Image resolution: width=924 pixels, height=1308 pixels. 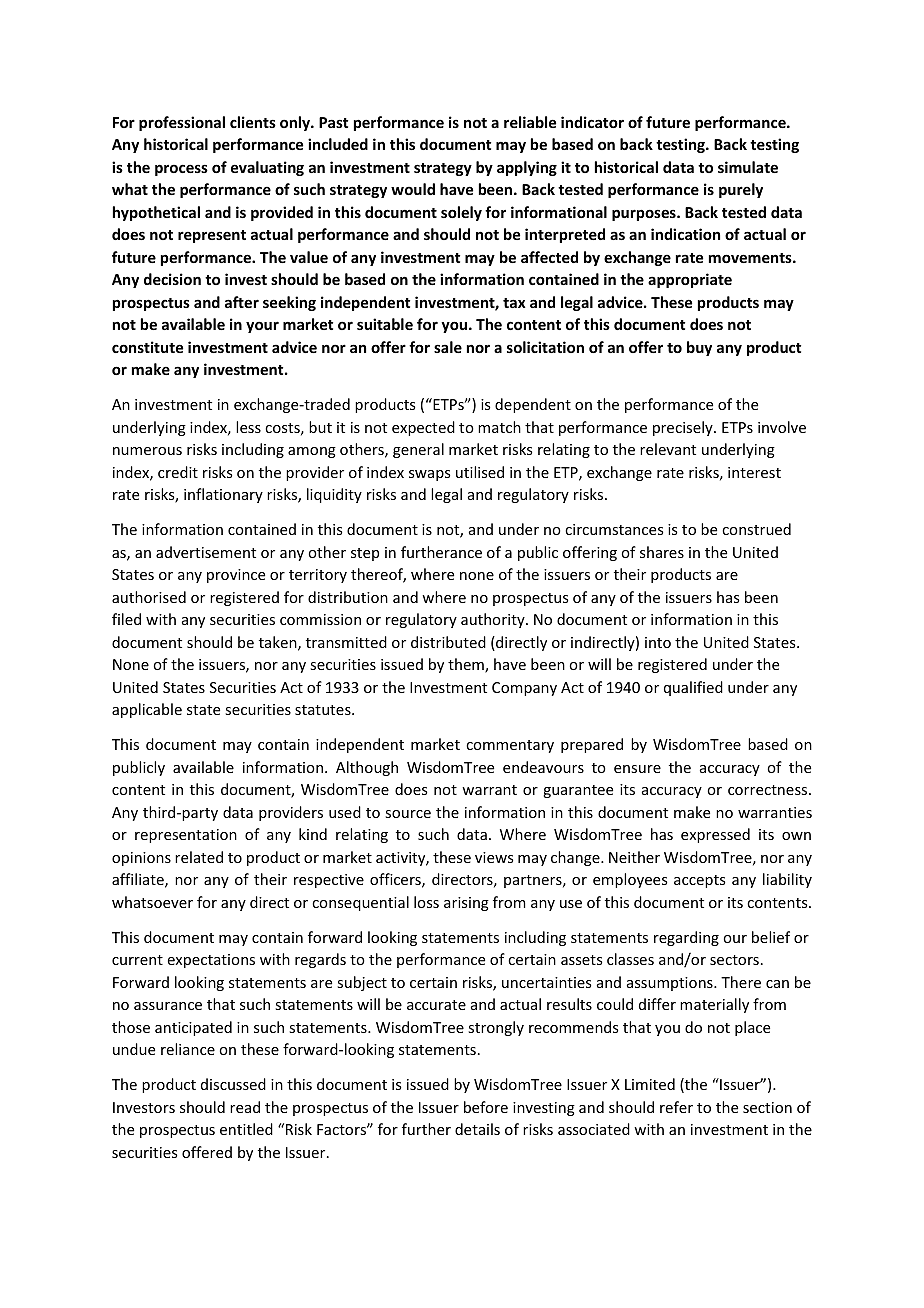 I want to click on before, so click(x=486, y=1107).
